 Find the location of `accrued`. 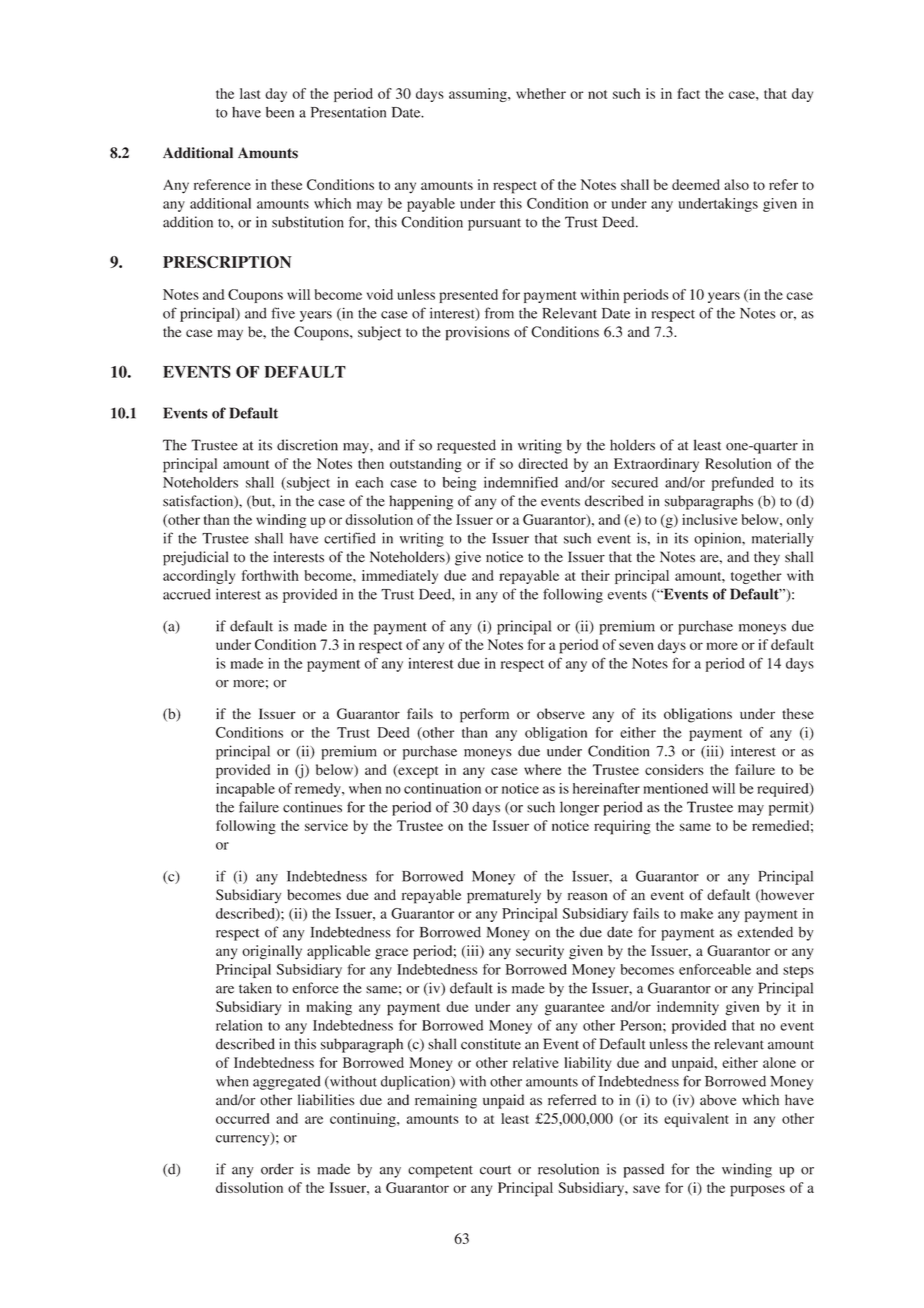

accrued is located at coordinates (187, 594).
